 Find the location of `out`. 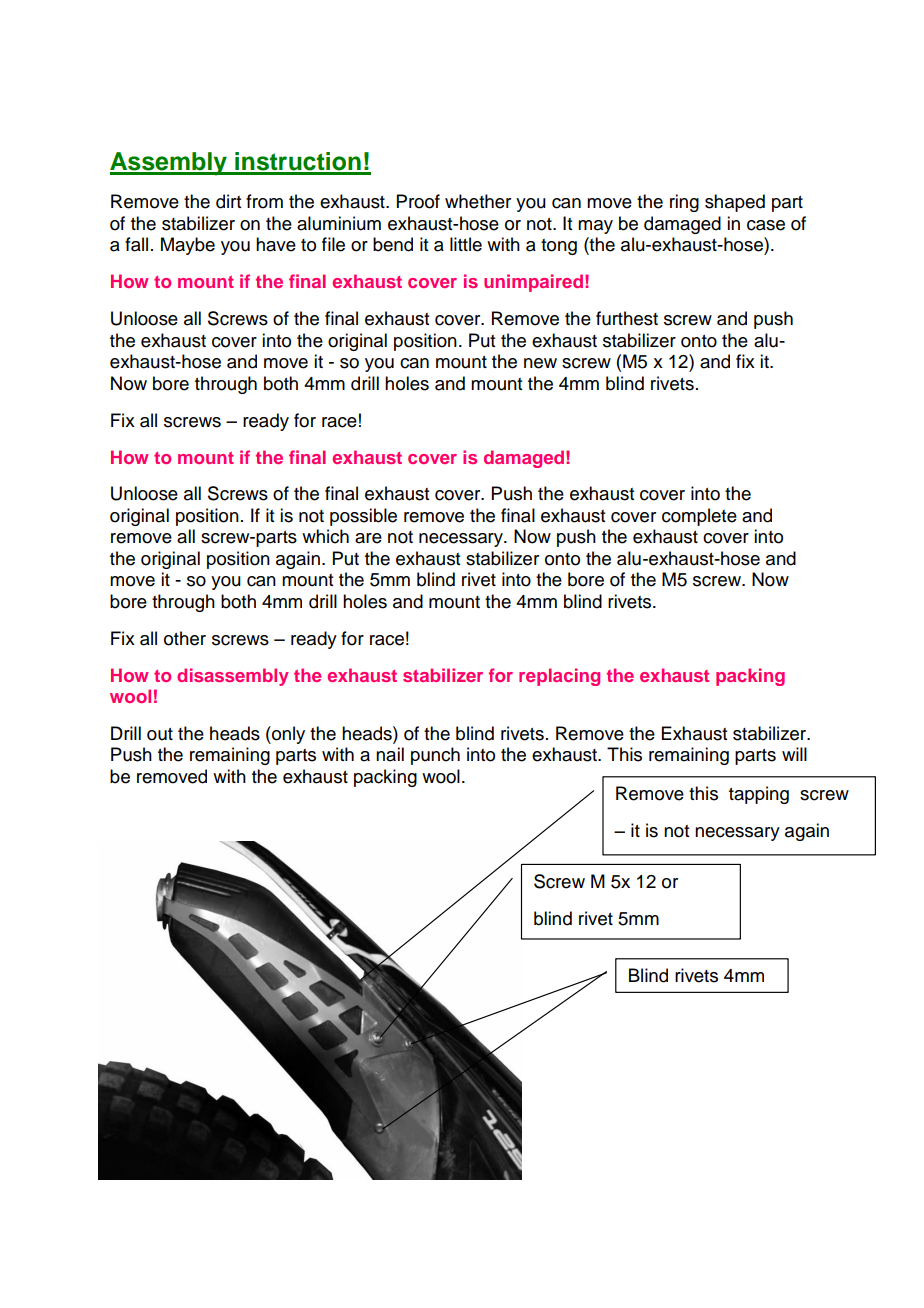

out is located at coordinates (160, 734).
